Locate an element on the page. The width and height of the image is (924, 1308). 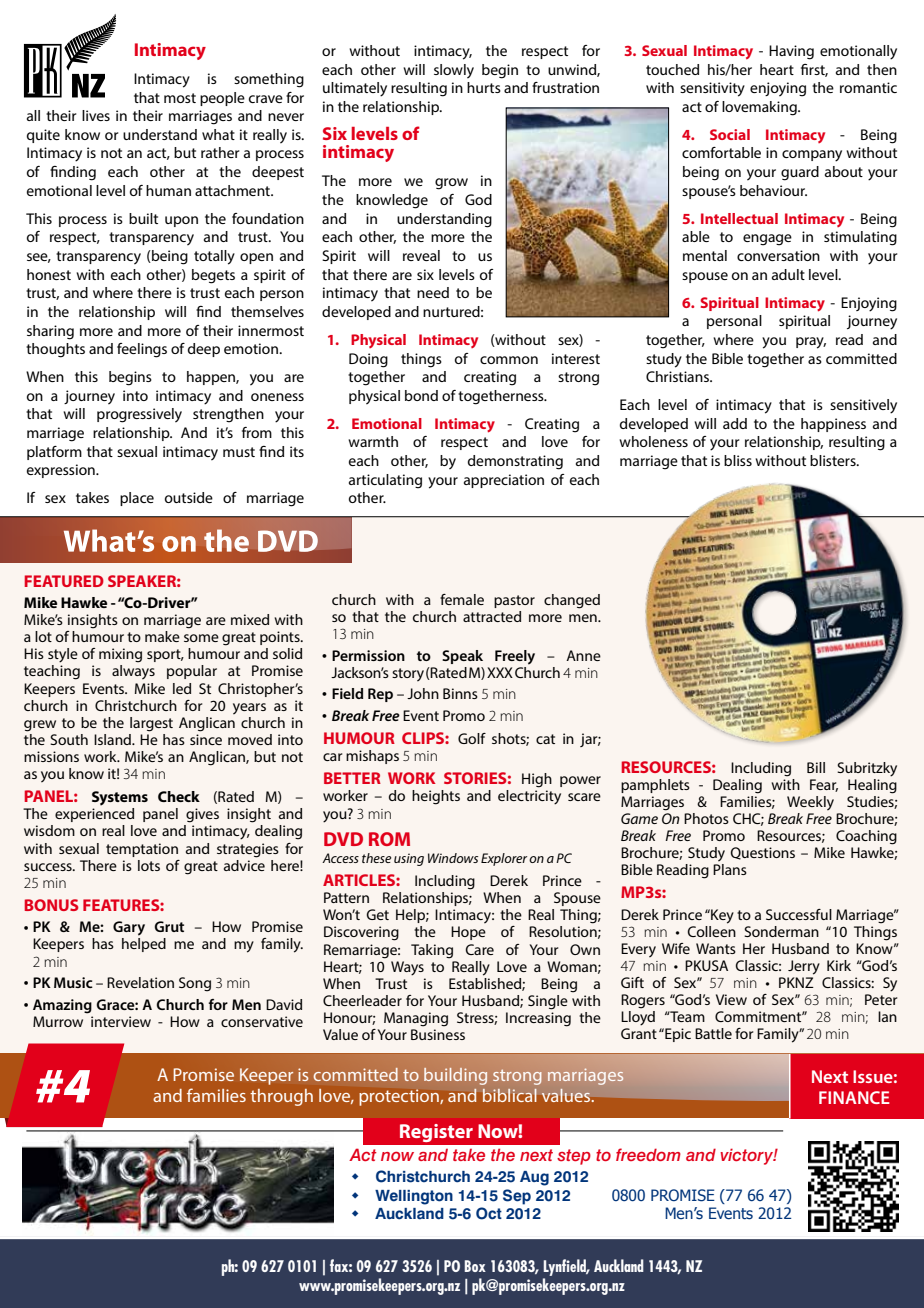
Having is located at coordinates (791, 52).
